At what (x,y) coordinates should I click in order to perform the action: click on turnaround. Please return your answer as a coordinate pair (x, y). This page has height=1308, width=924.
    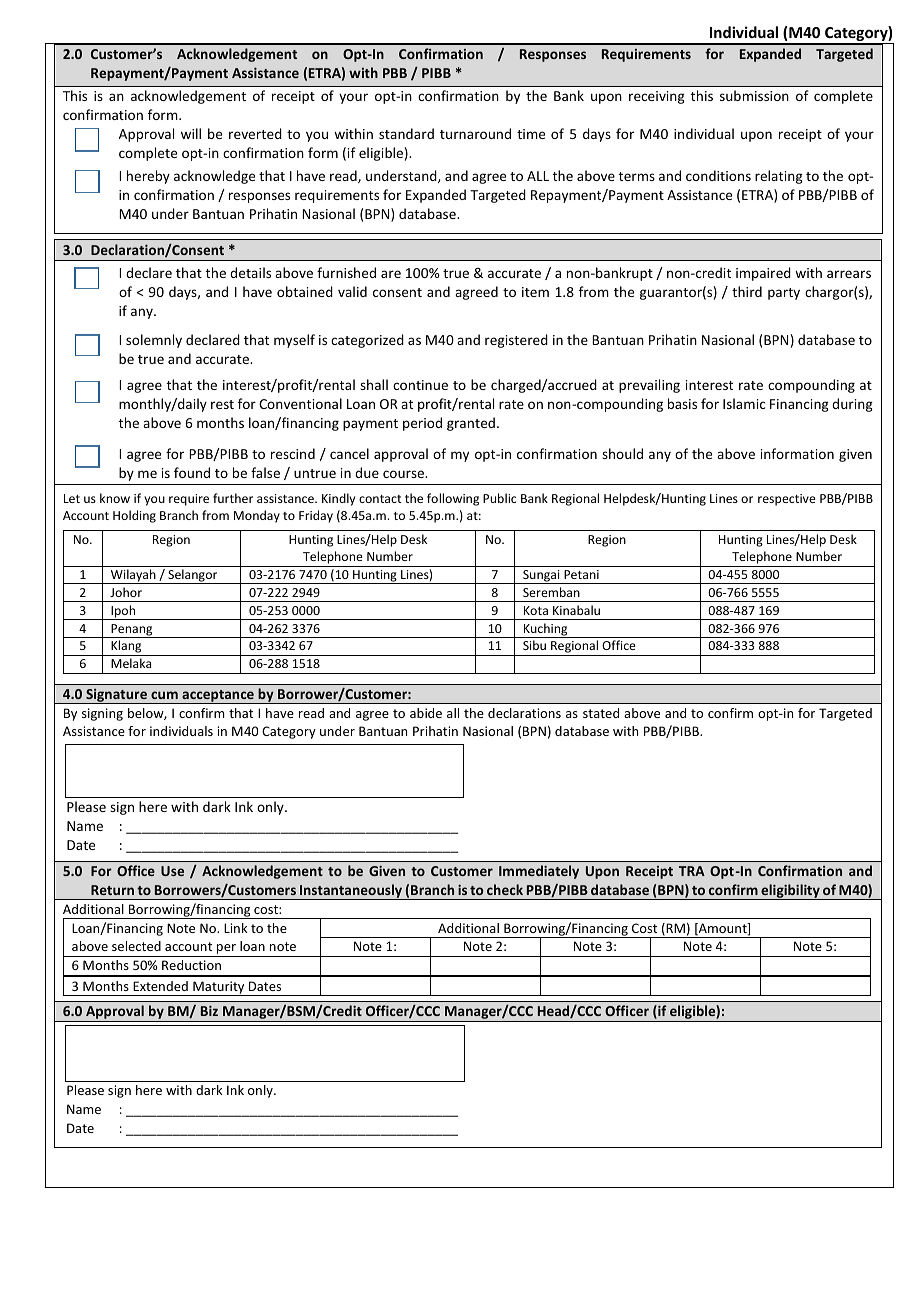
    Looking at the image, I should click on (475, 133).
